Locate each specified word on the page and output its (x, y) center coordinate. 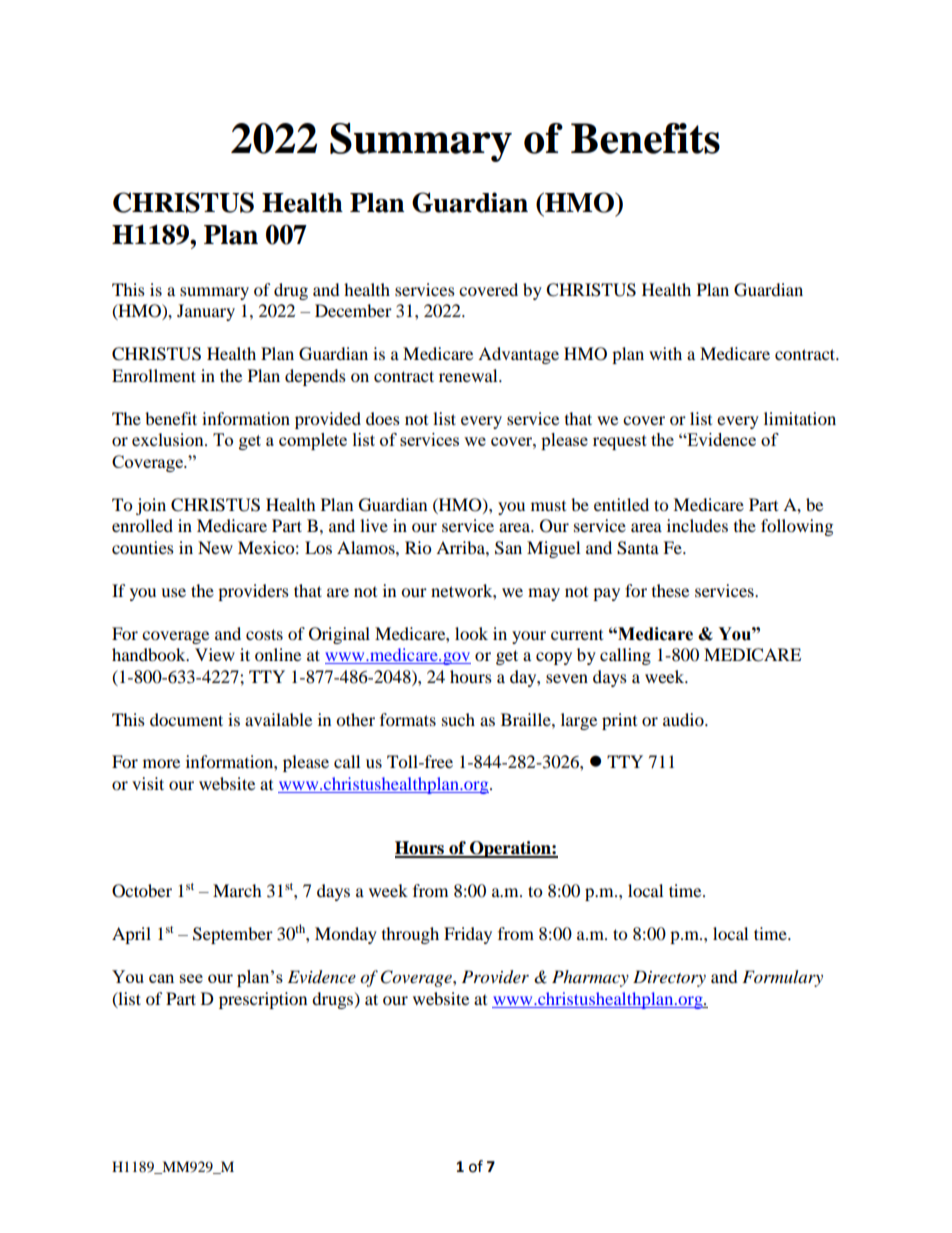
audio (684, 719)
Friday (468, 935)
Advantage (518, 355)
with (665, 353)
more (161, 763)
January (206, 312)
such (458, 719)
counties (143, 547)
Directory (669, 978)
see (191, 978)
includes (697, 525)
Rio (418, 547)
